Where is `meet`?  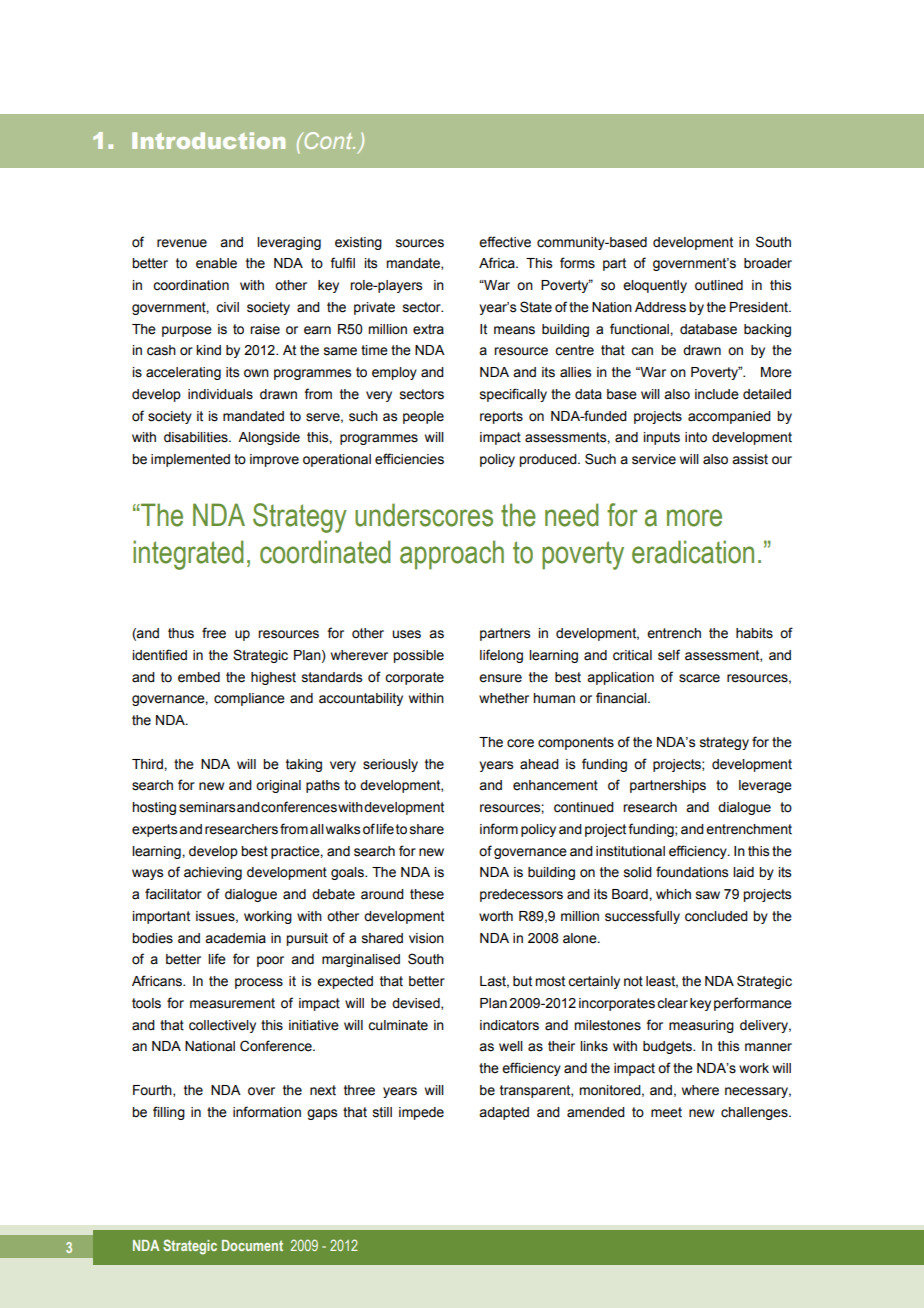
meet is located at coordinates (666, 1112).
